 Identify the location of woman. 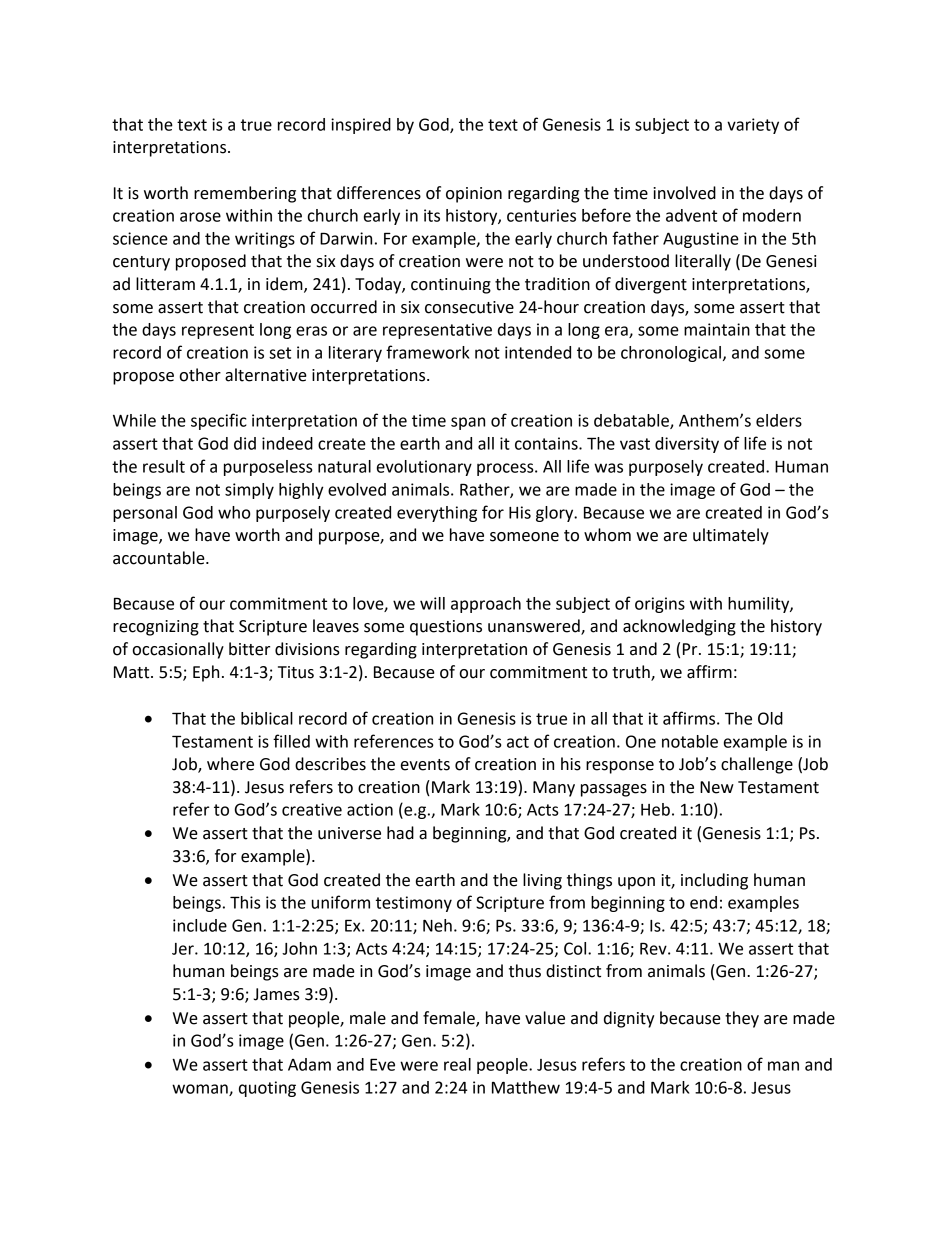
(201, 1090).
